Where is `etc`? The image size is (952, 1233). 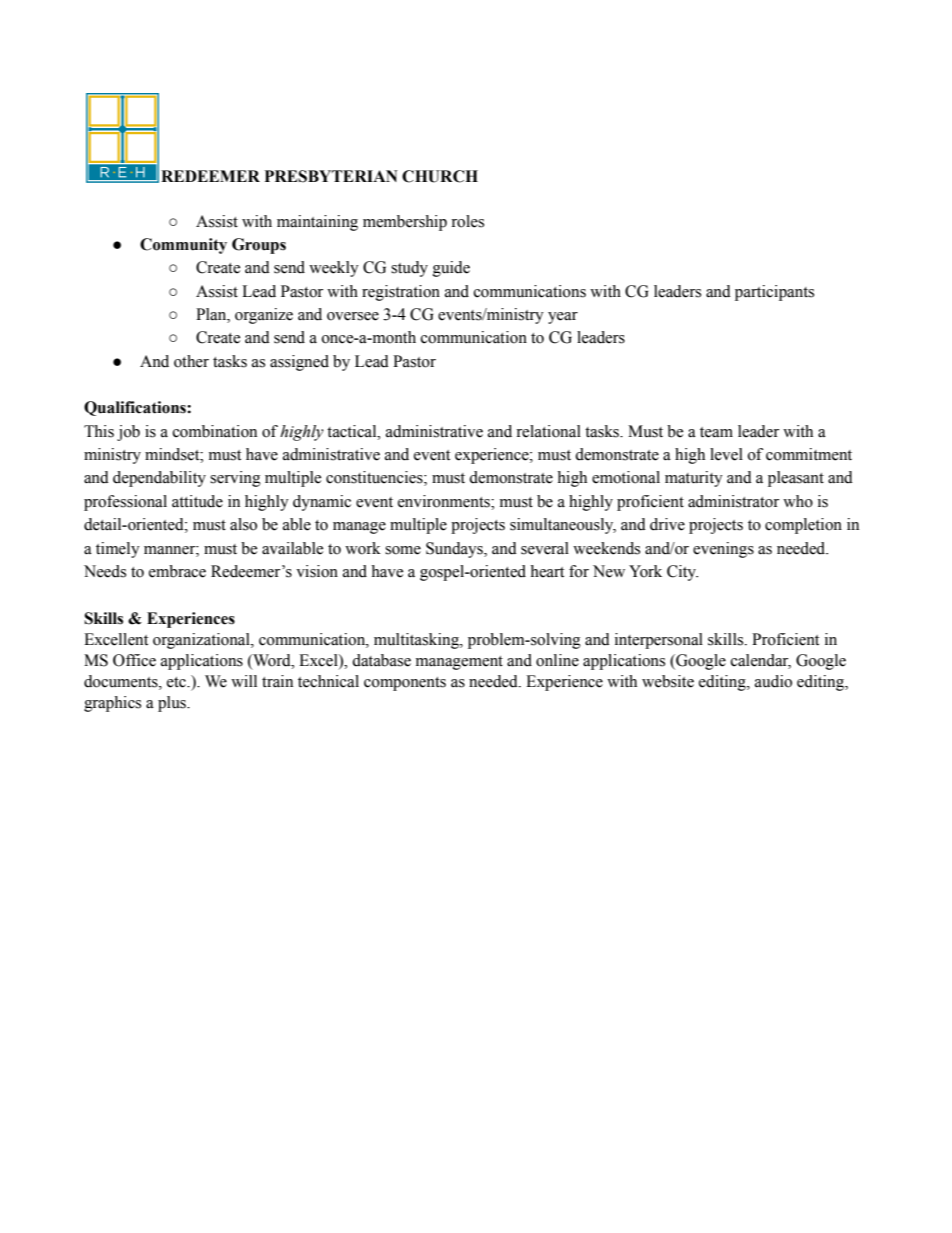 etc is located at coordinates (177, 682).
